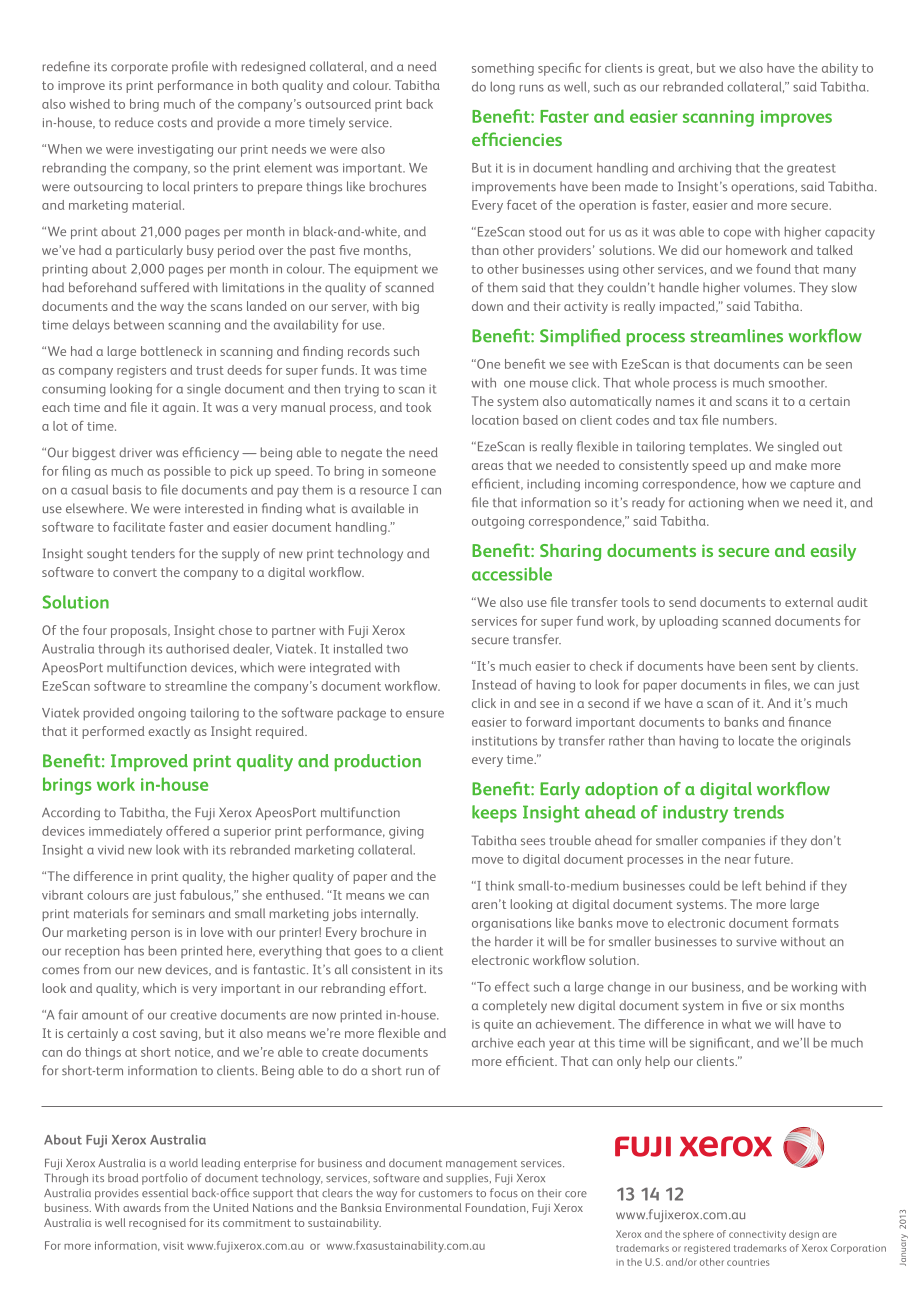 This screenshot has width=924, height=1308. Describe the element at coordinates (494, 685) in the screenshot. I see `Instead` at that location.
